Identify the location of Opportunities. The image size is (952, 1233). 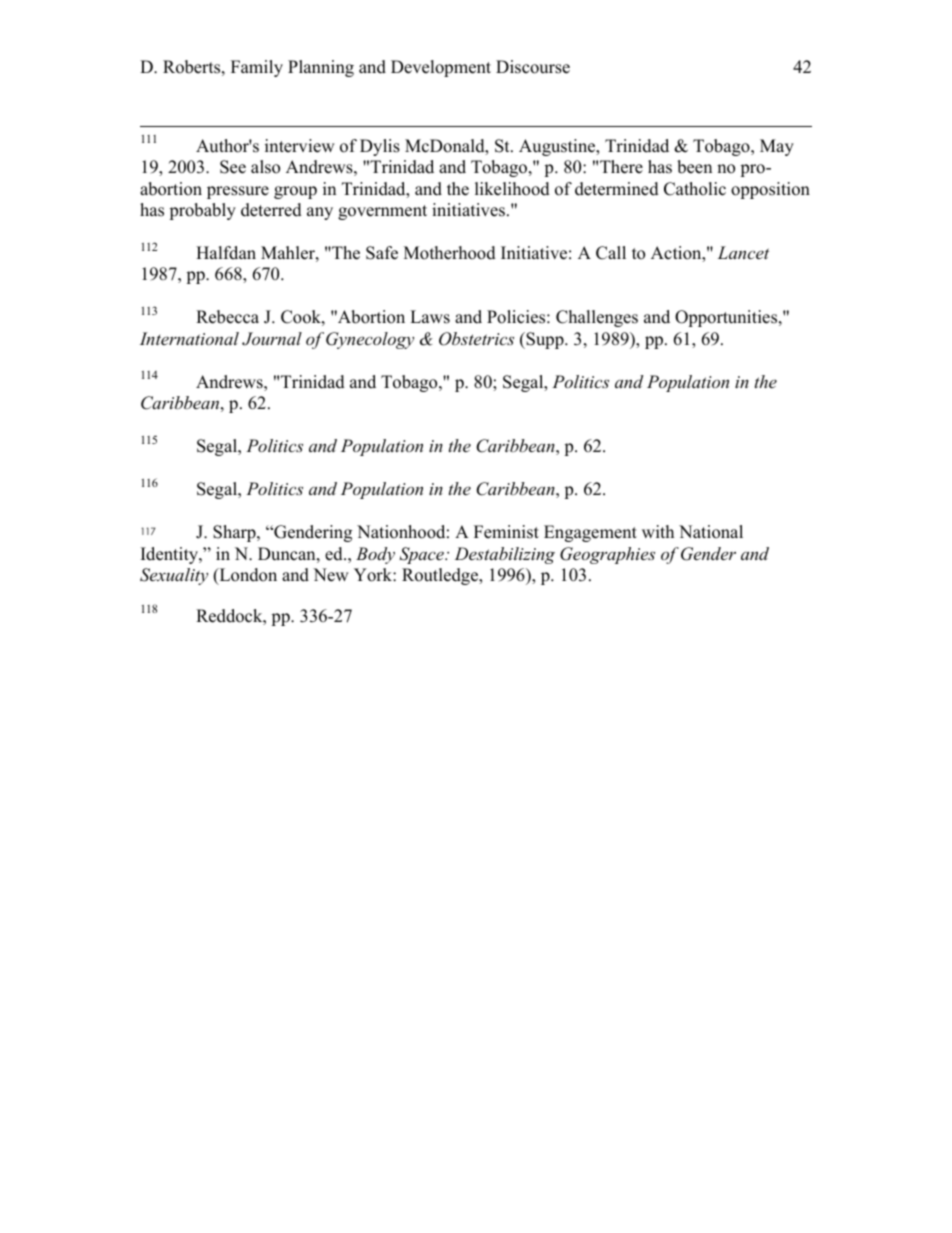
(727, 318).
